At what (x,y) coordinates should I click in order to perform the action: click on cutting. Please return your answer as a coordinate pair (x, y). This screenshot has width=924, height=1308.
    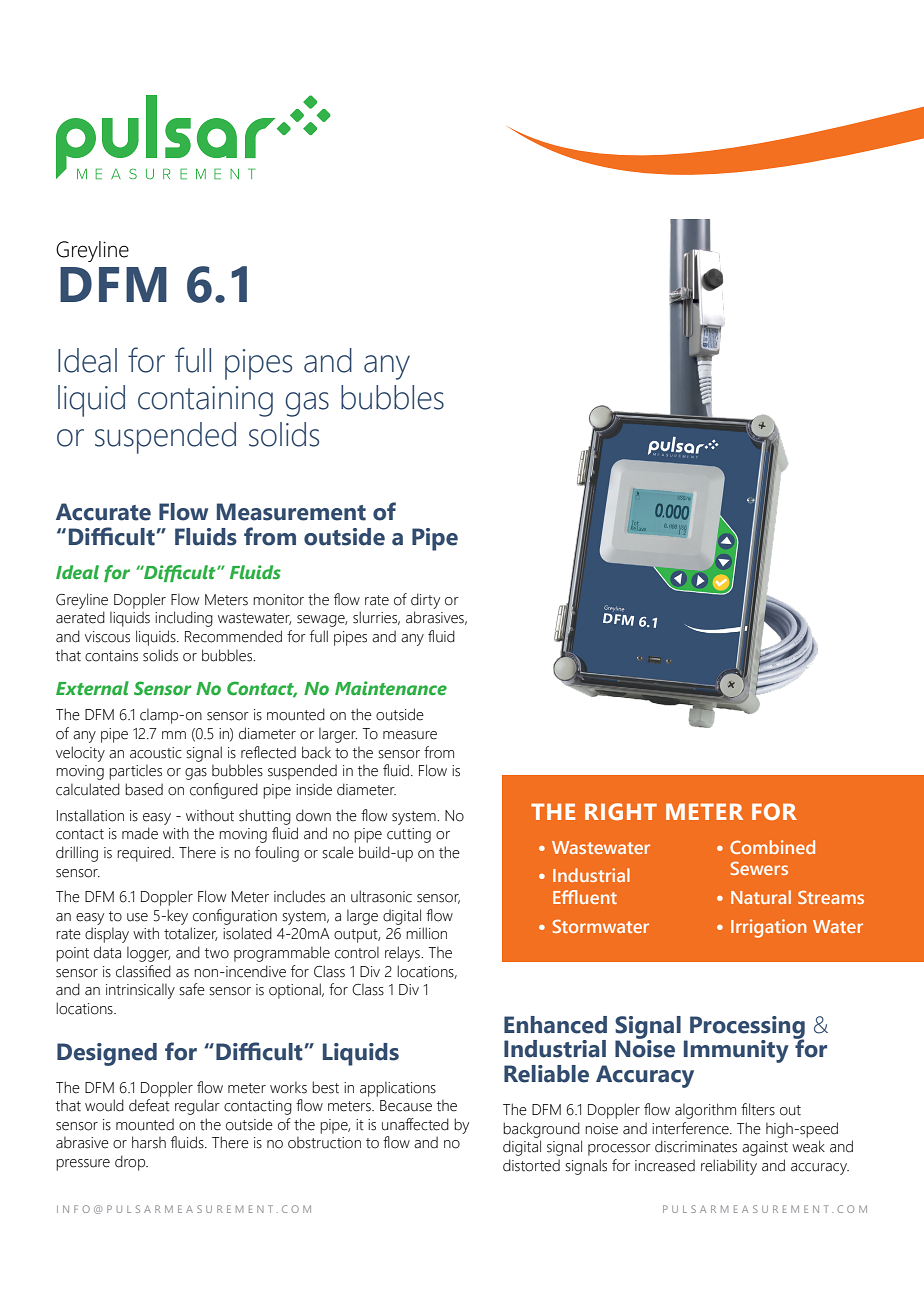
    Looking at the image, I should click on (409, 835).
